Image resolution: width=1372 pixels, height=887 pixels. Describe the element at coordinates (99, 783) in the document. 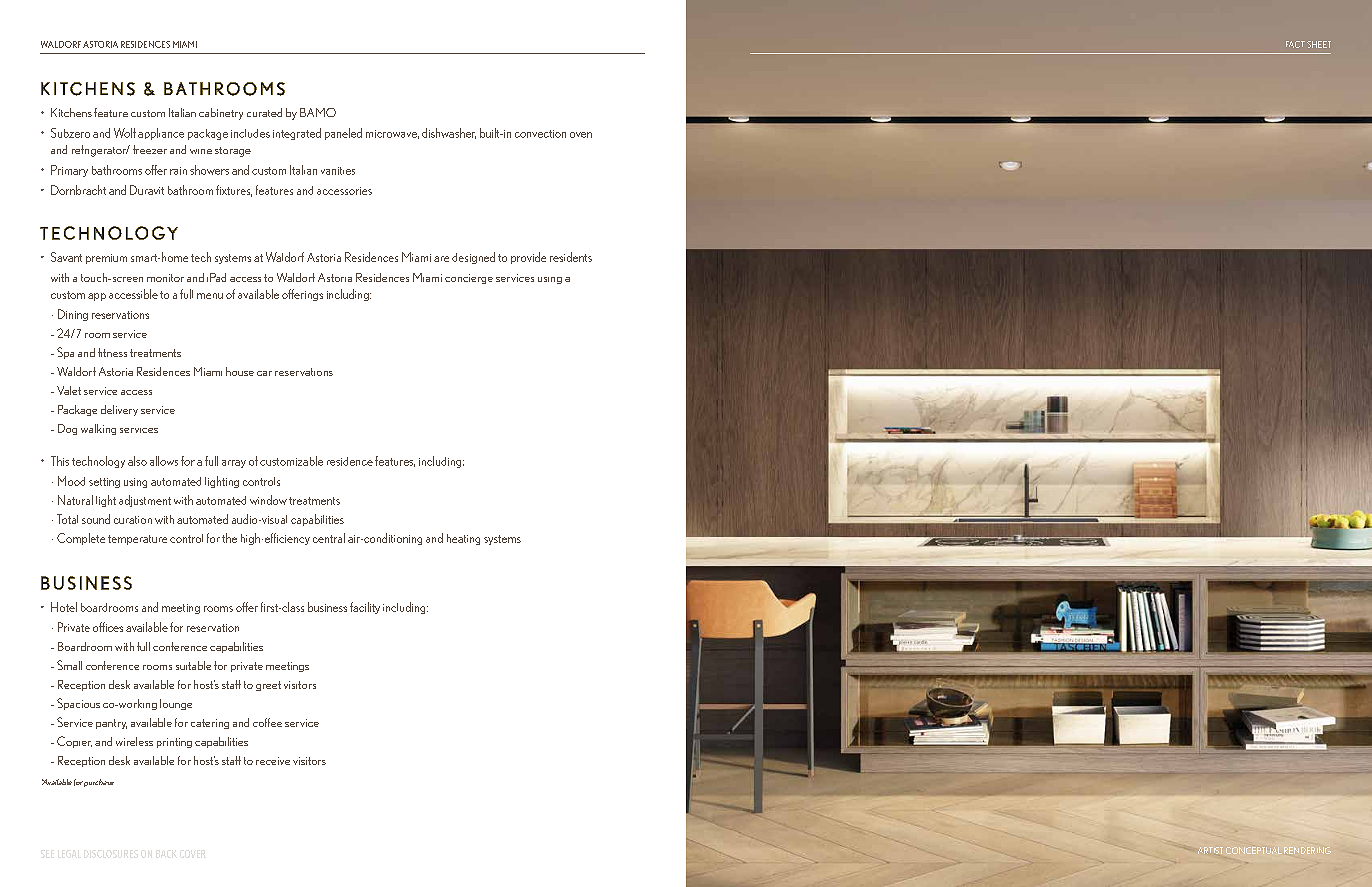

I see `purchase` at that location.
